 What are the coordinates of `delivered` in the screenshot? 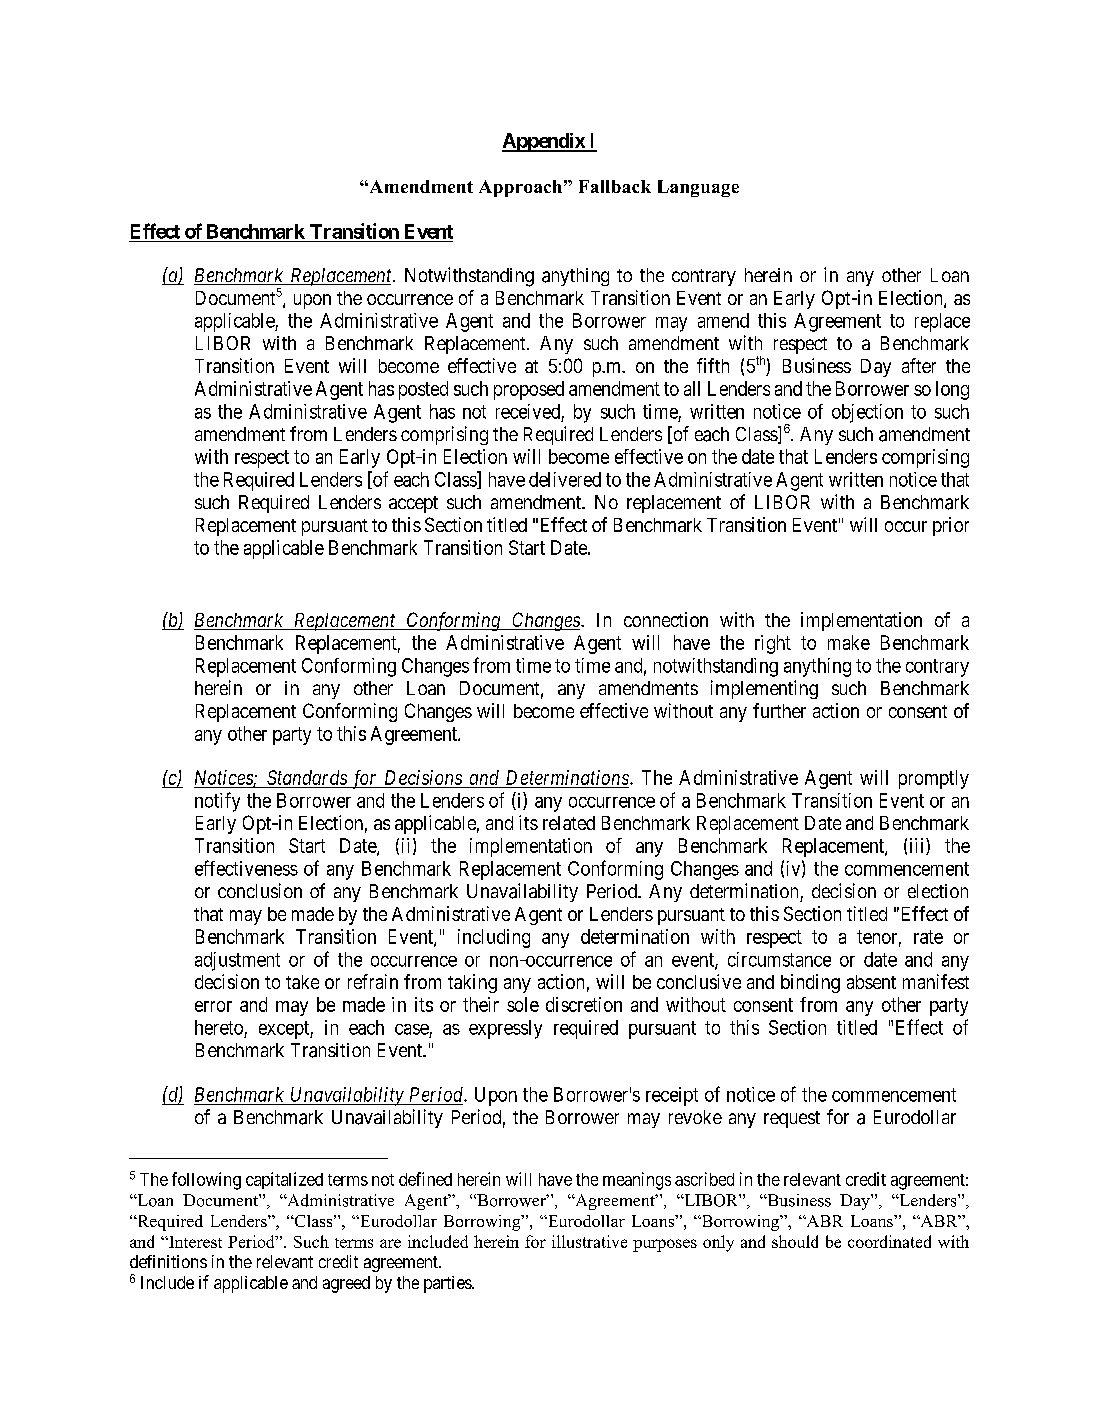 It's located at (565, 479).
